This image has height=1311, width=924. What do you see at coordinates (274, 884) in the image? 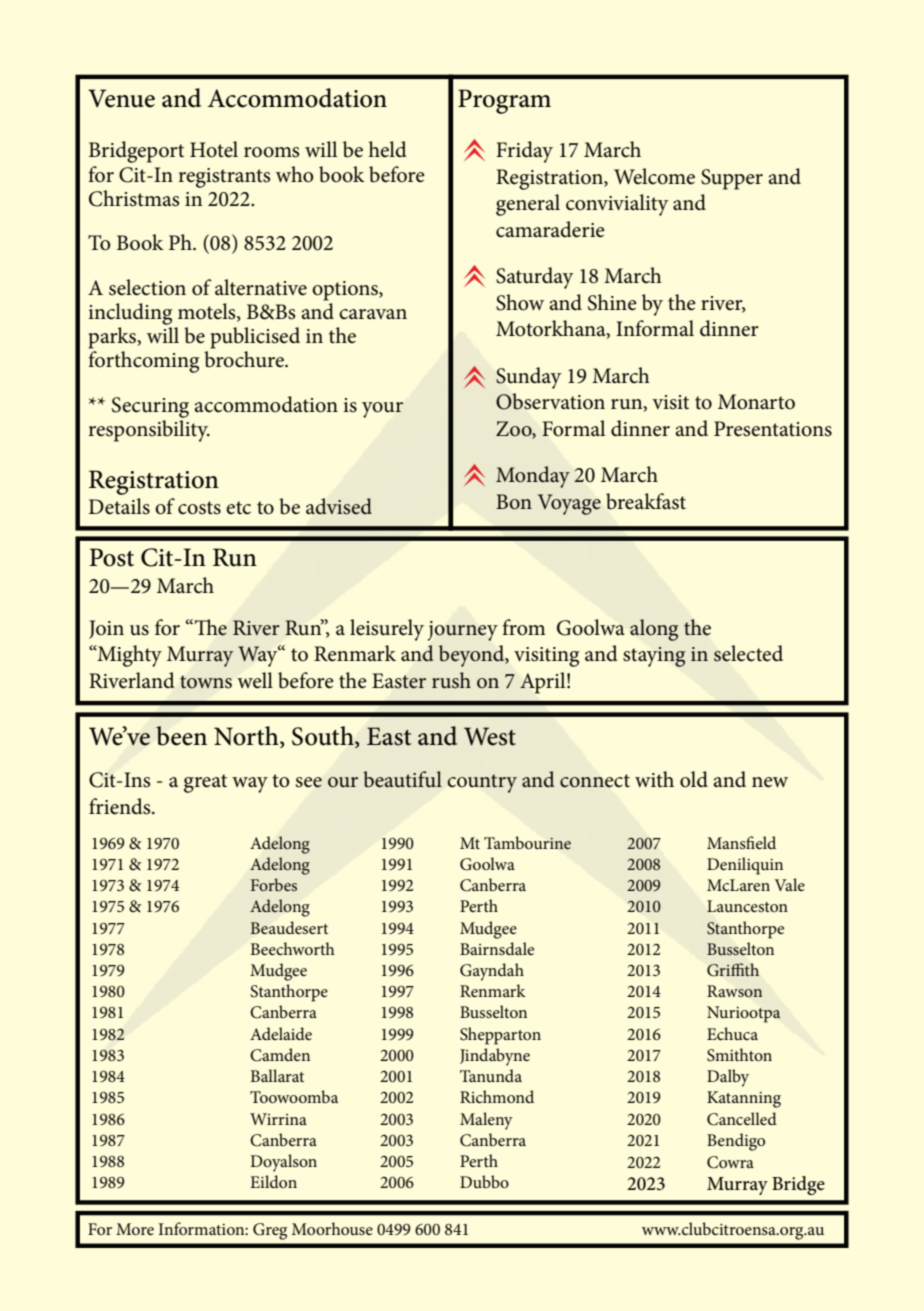
I see `Forbes` at bounding box center [274, 884].
